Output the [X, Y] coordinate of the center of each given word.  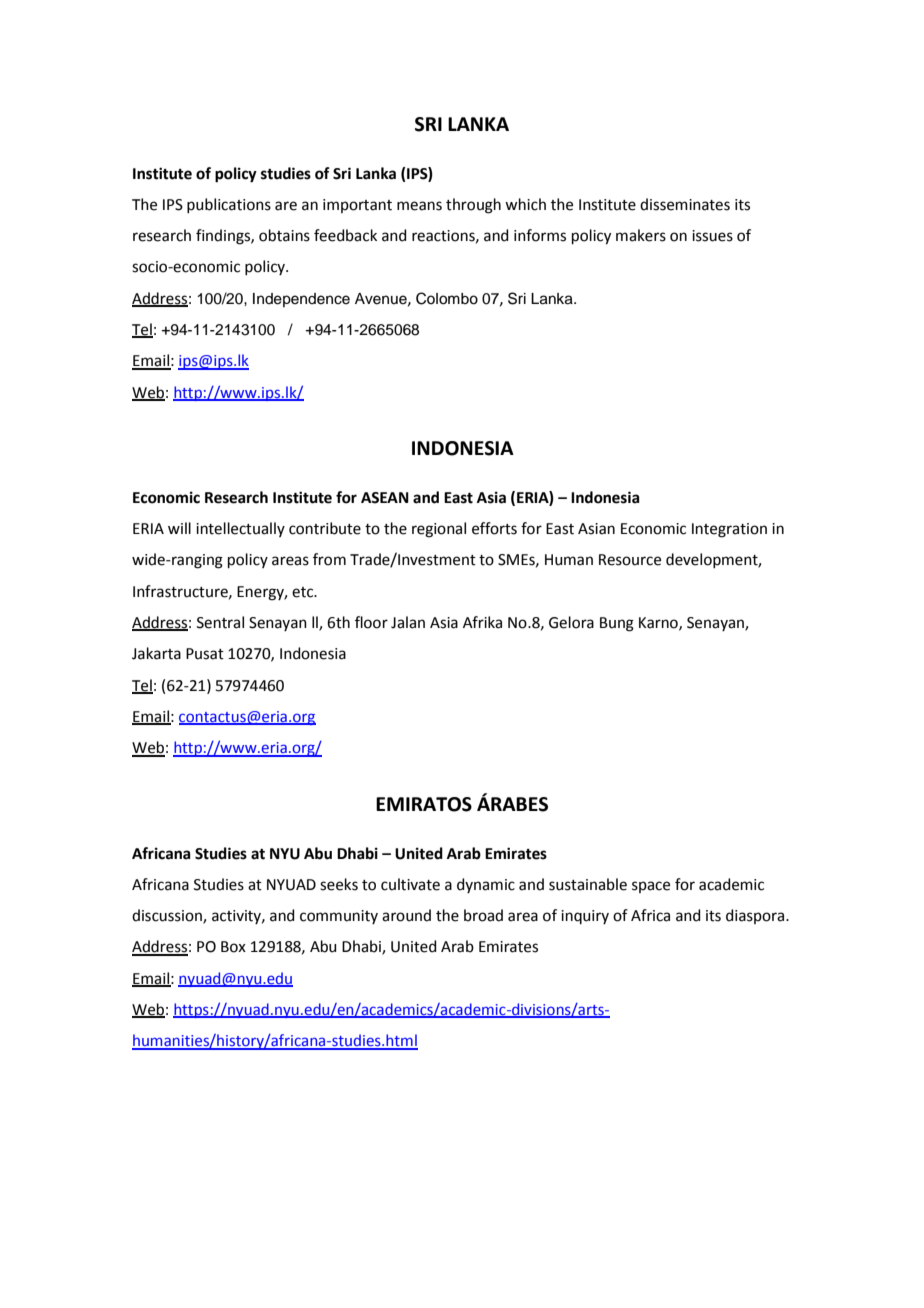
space [651, 887]
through [473, 206]
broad [483, 915]
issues [712, 236]
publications [229, 205]
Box [233, 947]
